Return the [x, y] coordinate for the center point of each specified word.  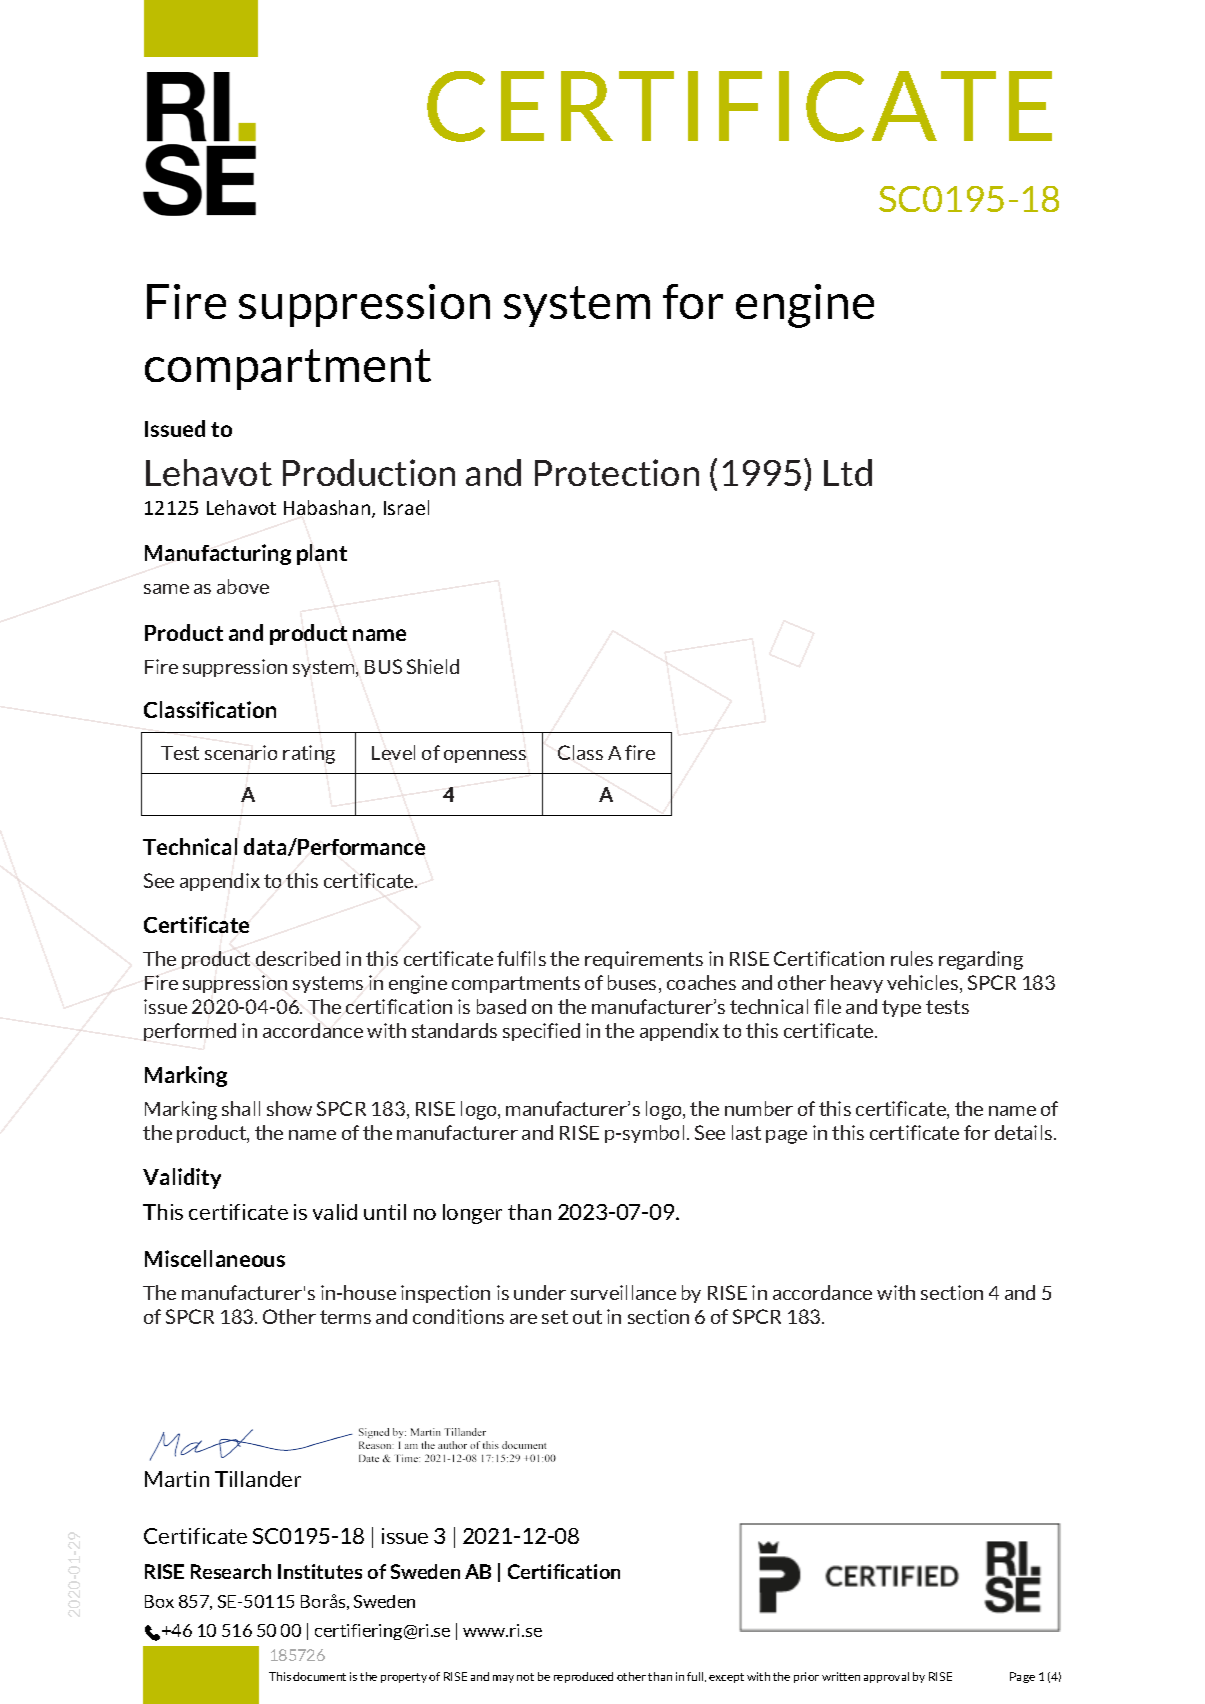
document [319, 1676]
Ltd [848, 472]
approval [886, 1677]
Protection [617, 472]
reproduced [583, 1677]
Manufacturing [218, 554]
